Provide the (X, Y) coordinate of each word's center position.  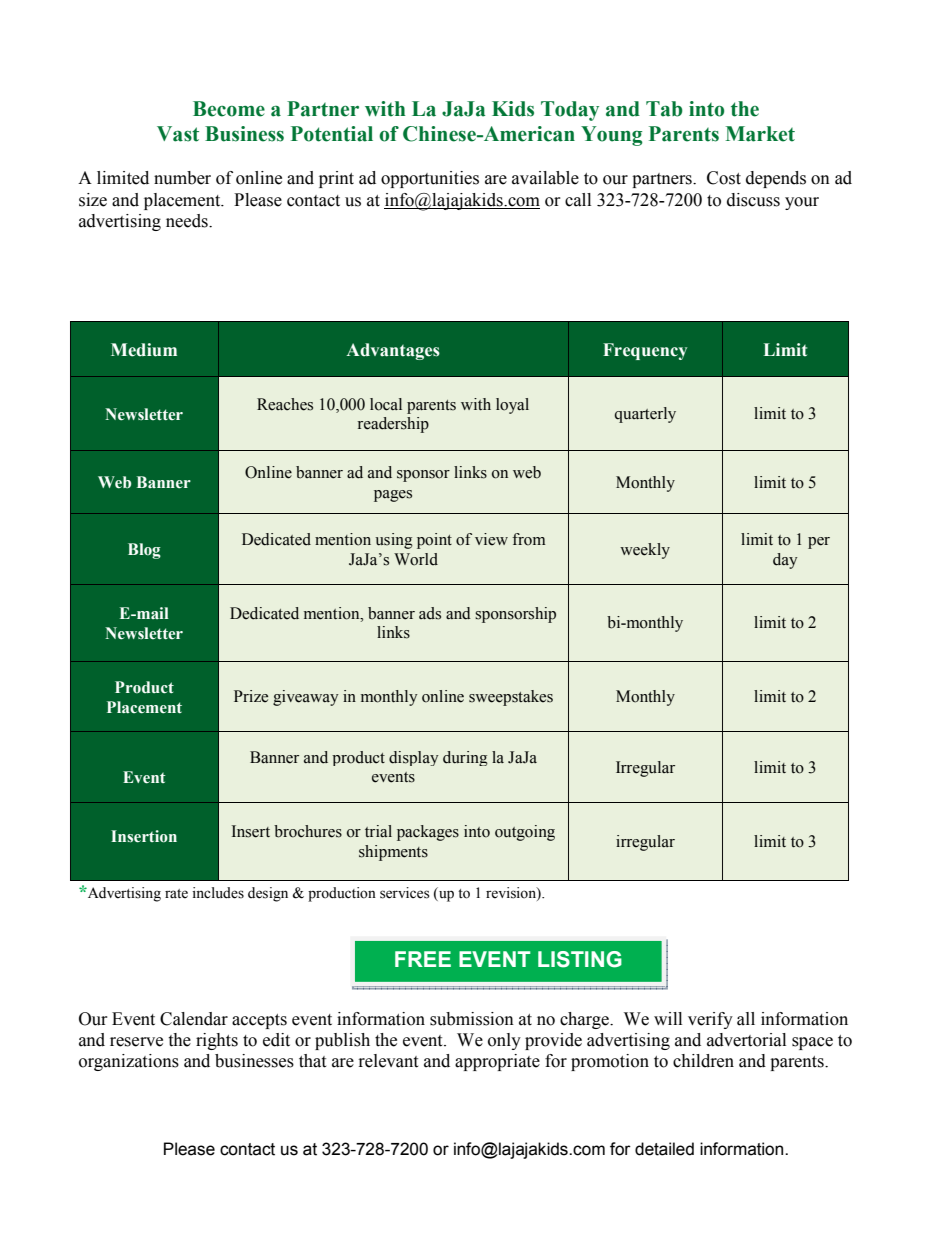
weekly (645, 551)
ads (430, 613)
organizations (129, 1062)
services (405, 893)
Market (760, 134)
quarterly (645, 415)
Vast (178, 134)
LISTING (580, 959)
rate (176, 894)
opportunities (430, 179)
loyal (512, 406)
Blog (144, 551)
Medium (144, 350)
